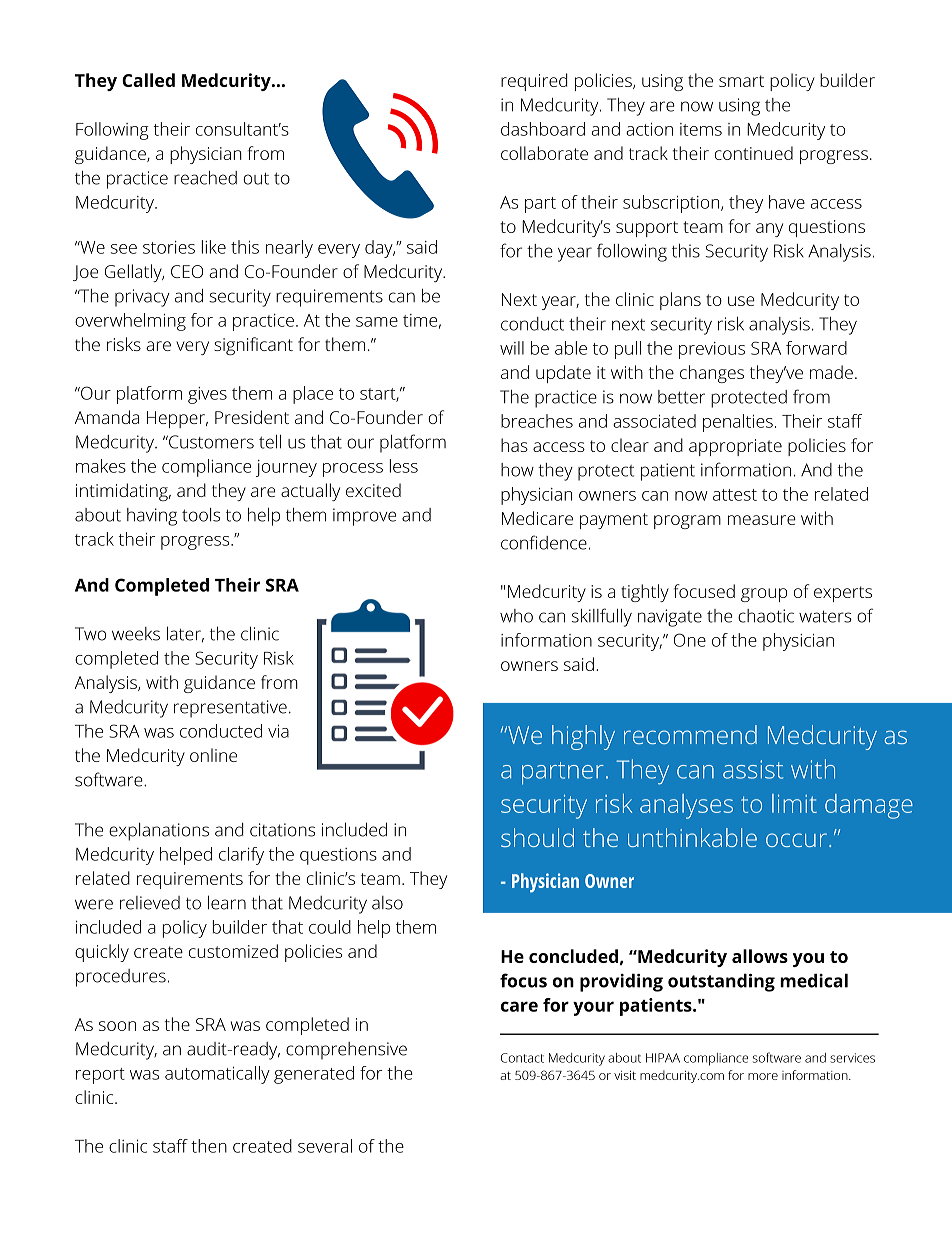 This image has width=952, height=1233. What do you see at coordinates (753, 769) in the image?
I see `assist` at bounding box center [753, 769].
